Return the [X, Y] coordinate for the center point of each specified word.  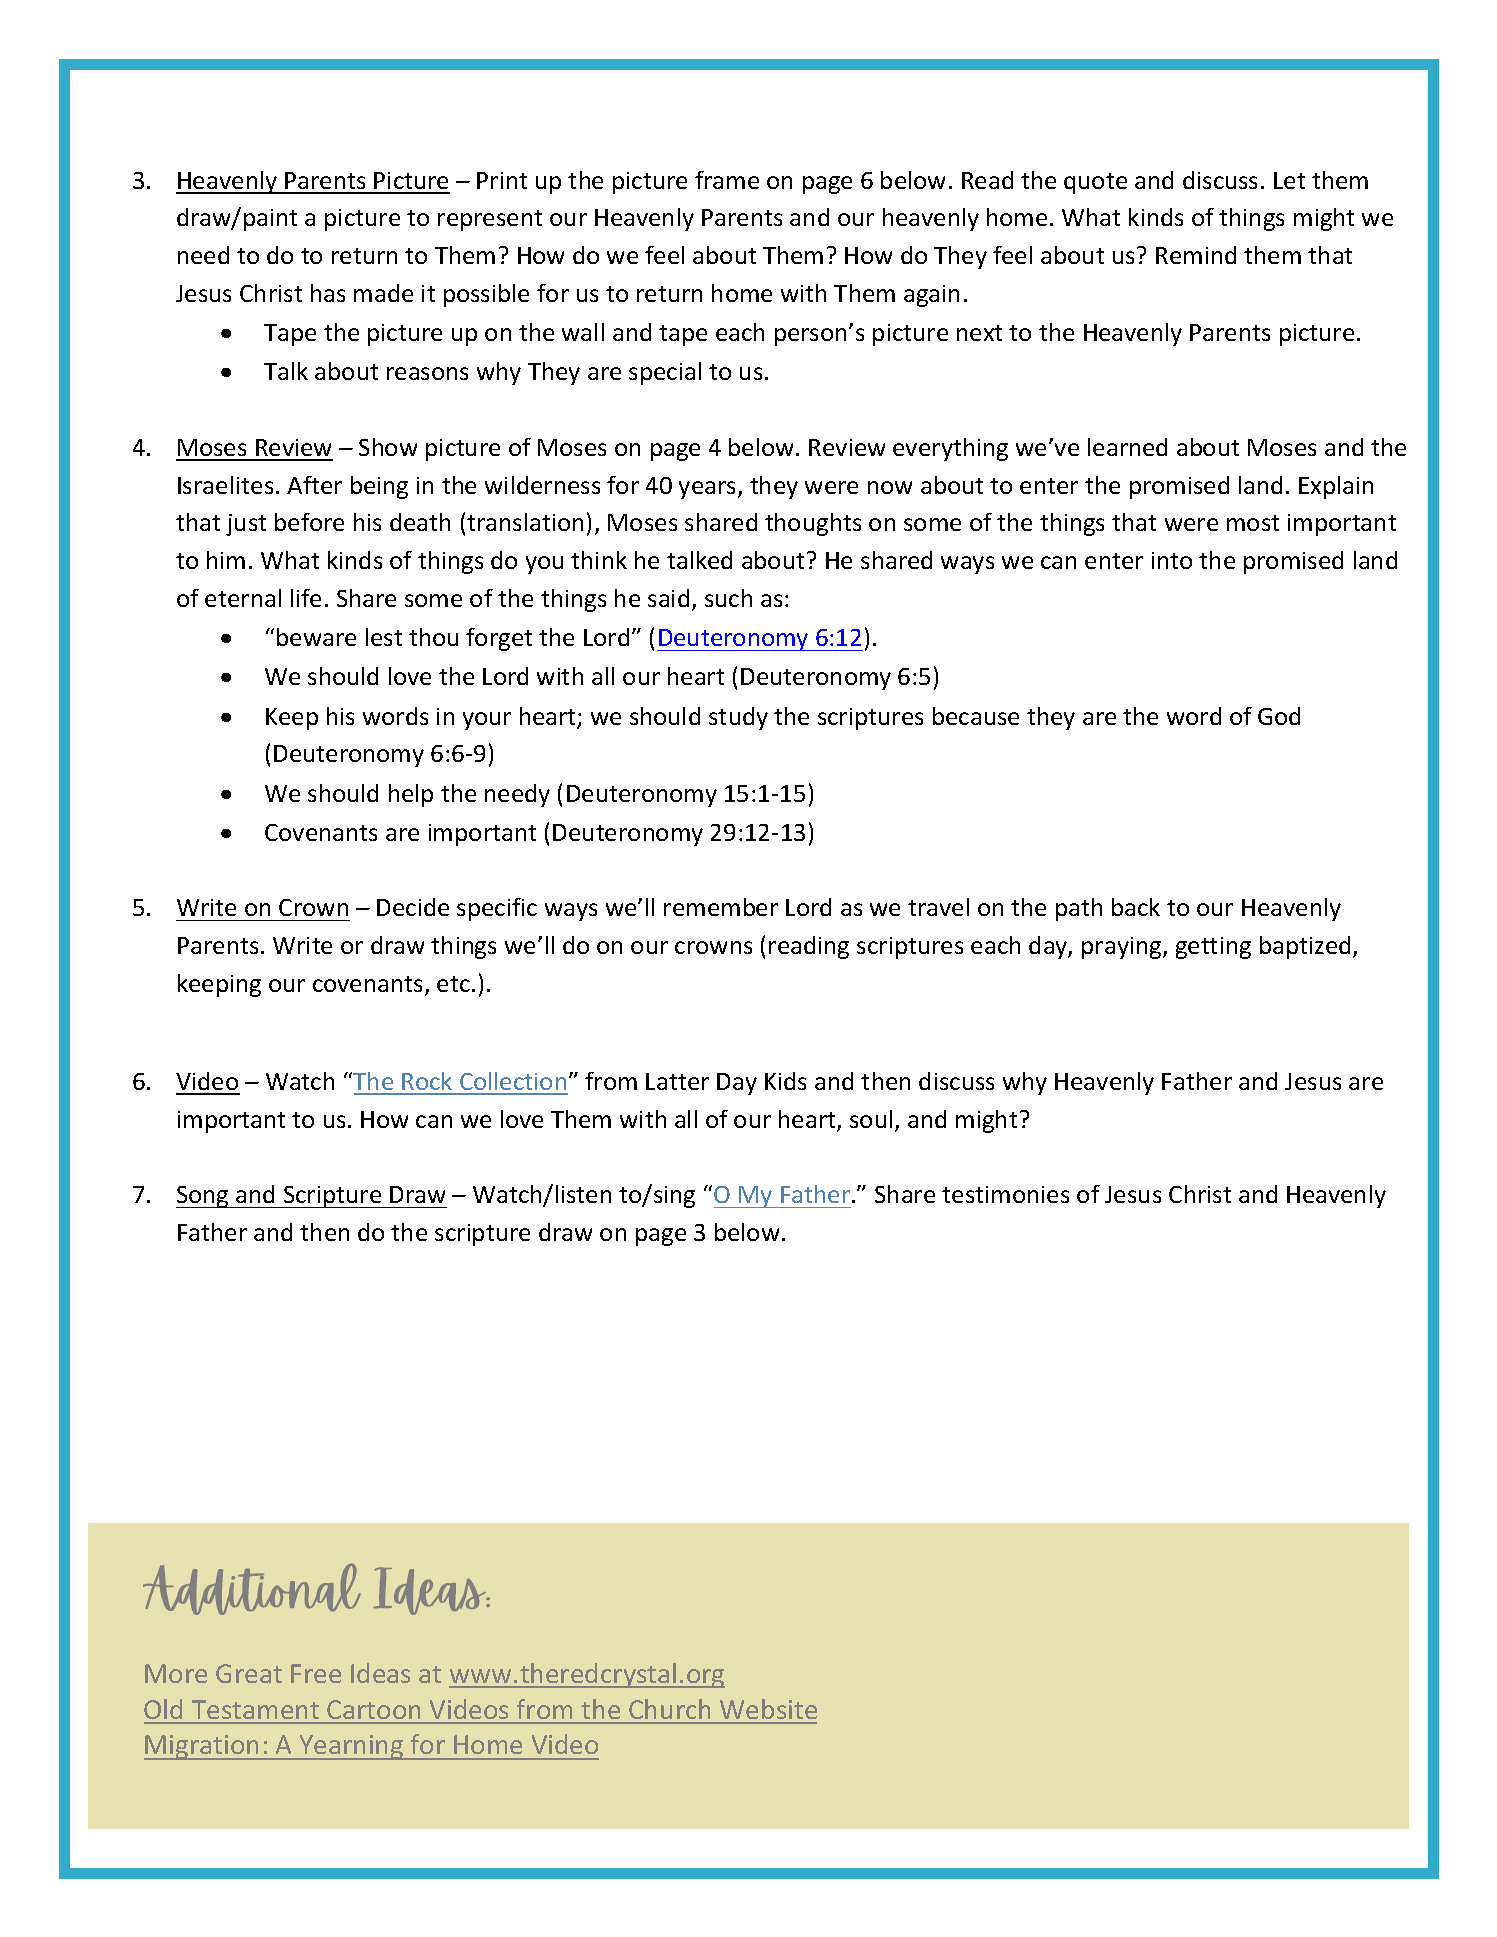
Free [316, 1673]
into [1172, 560]
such [728, 598]
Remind [1196, 255]
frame [727, 180]
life [306, 598]
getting [1213, 948]
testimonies [1005, 1194]
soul [871, 1119]
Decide [413, 907]
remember [721, 907]
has [328, 293]
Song [203, 1197]
